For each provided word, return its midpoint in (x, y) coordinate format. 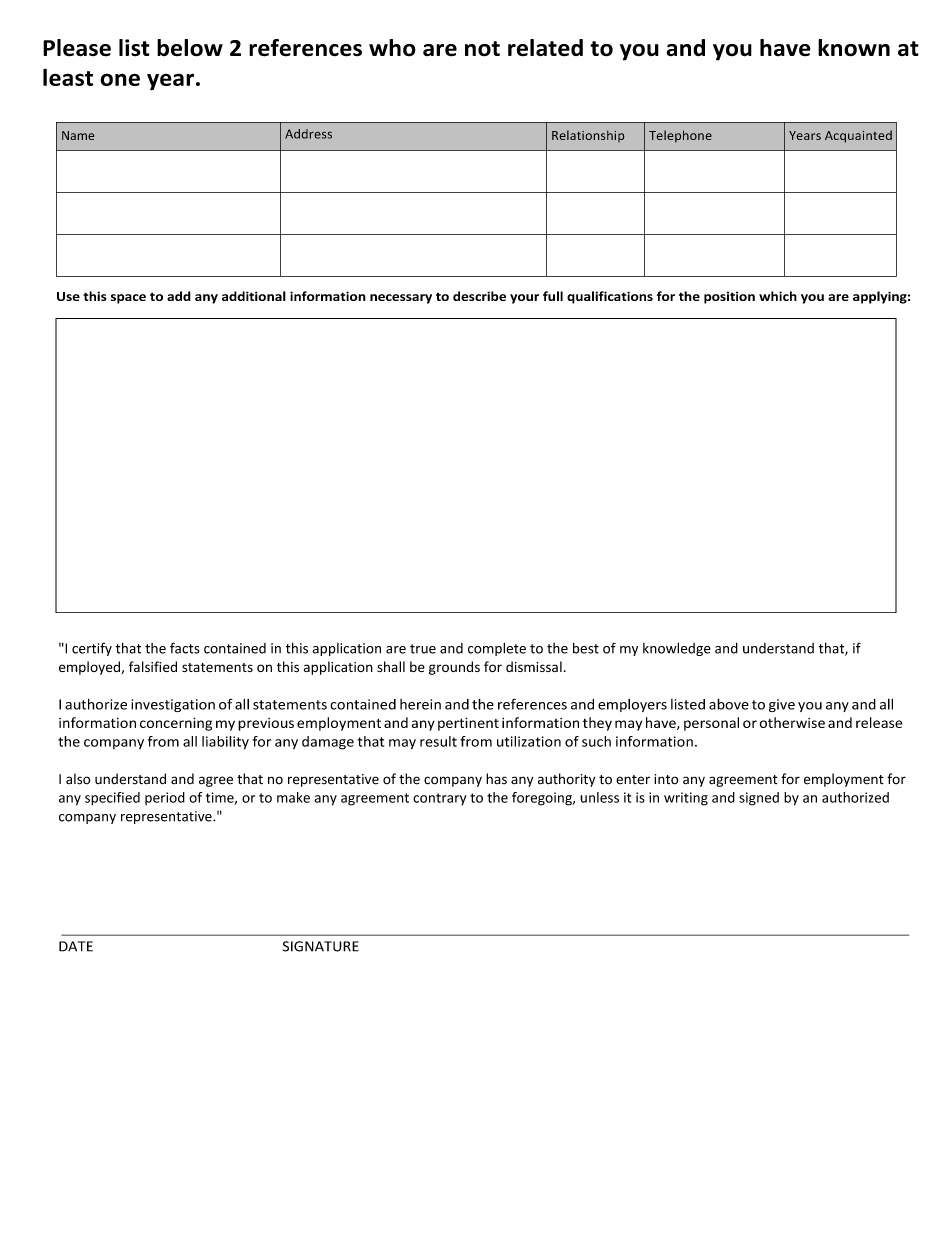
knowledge (677, 649)
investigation (173, 706)
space (128, 299)
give (782, 705)
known (854, 48)
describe (479, 296)
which (778, 296)
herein (420, 704)
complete (497, 649)
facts (185, 648)
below (190, 48)
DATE (76, 946)
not (482, 49)
